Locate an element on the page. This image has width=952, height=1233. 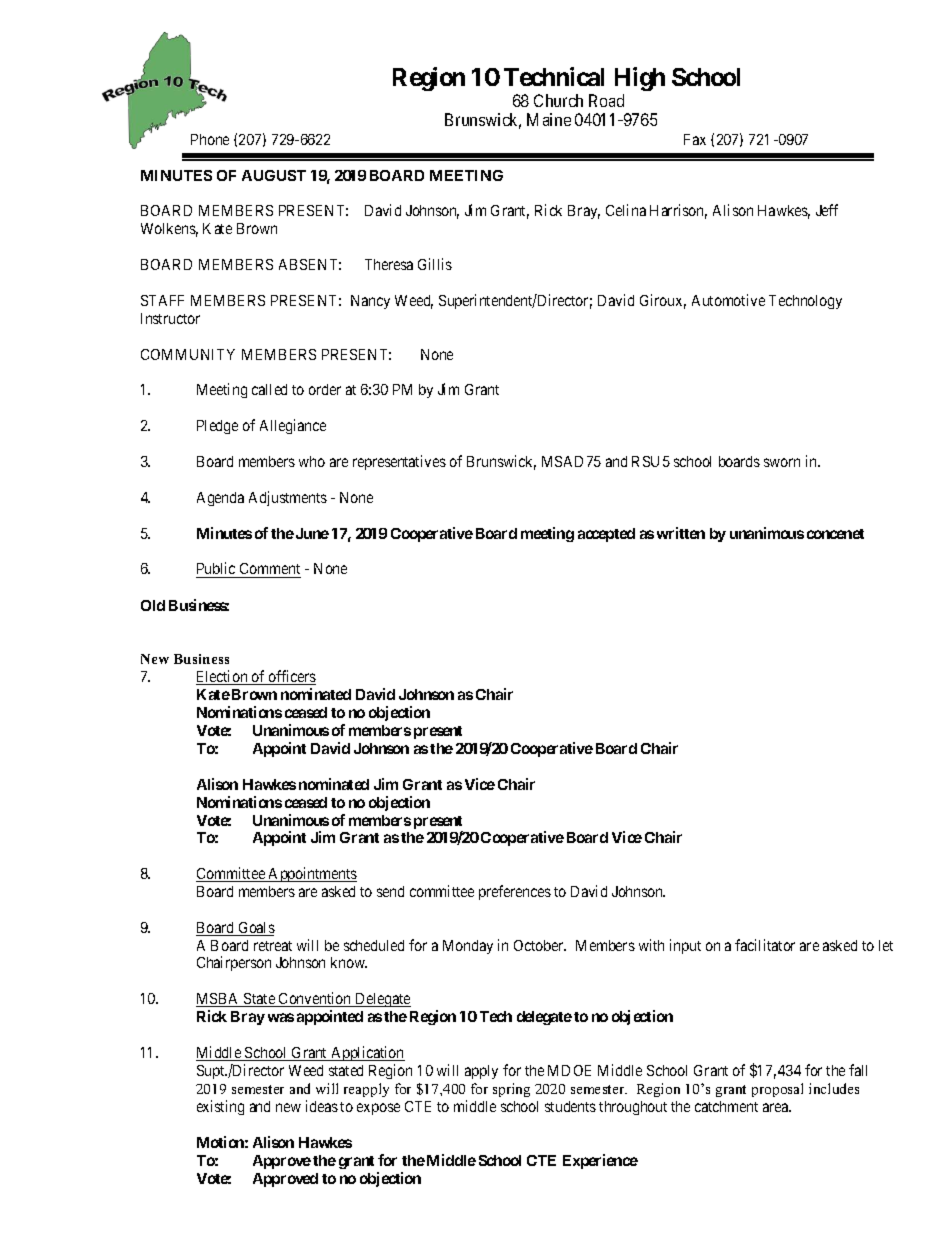
Maine is located at coordinates (549, 119).
